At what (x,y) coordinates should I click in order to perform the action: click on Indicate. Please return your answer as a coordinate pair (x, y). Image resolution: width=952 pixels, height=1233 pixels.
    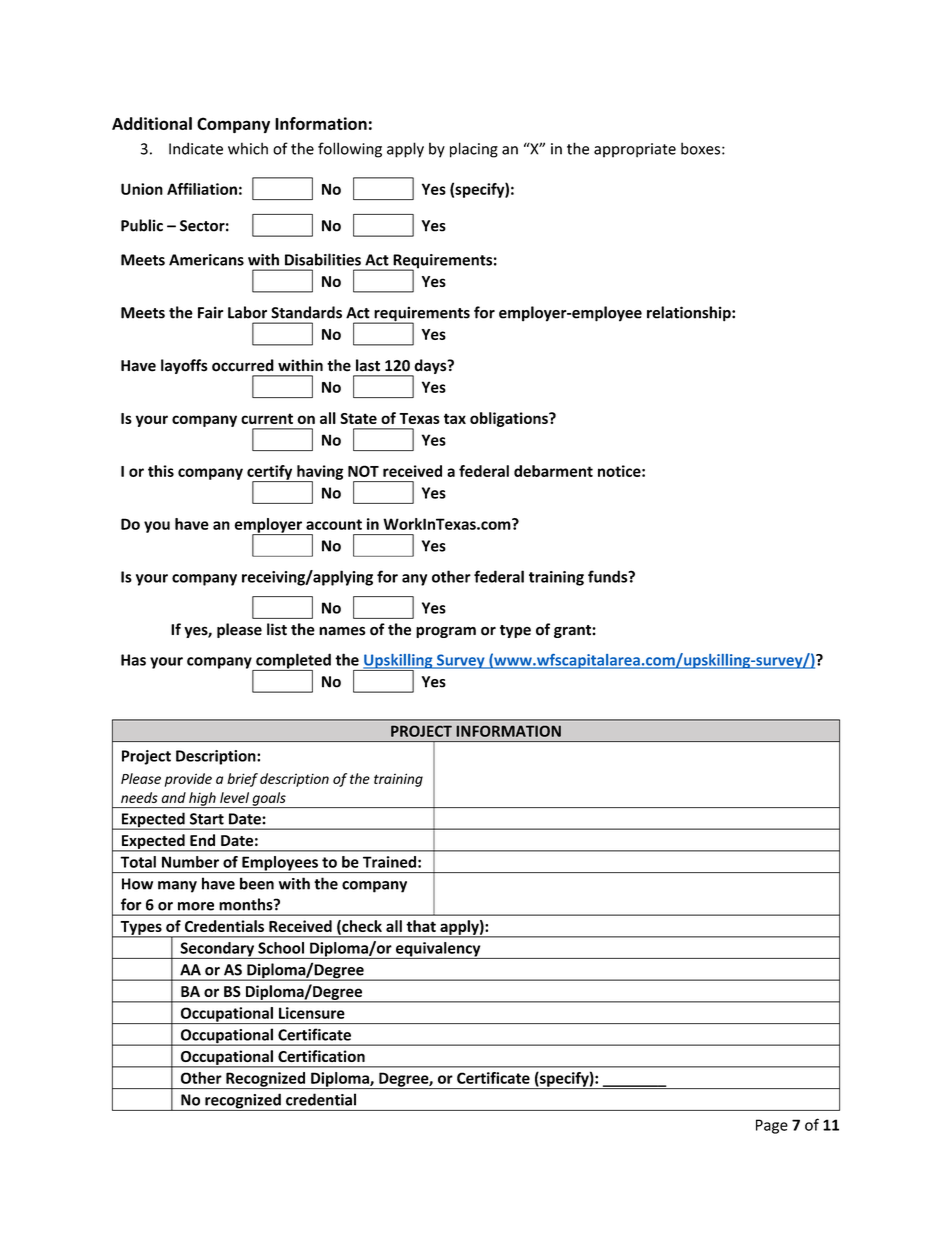
    Looking at the image, I should click on (196, 148).
